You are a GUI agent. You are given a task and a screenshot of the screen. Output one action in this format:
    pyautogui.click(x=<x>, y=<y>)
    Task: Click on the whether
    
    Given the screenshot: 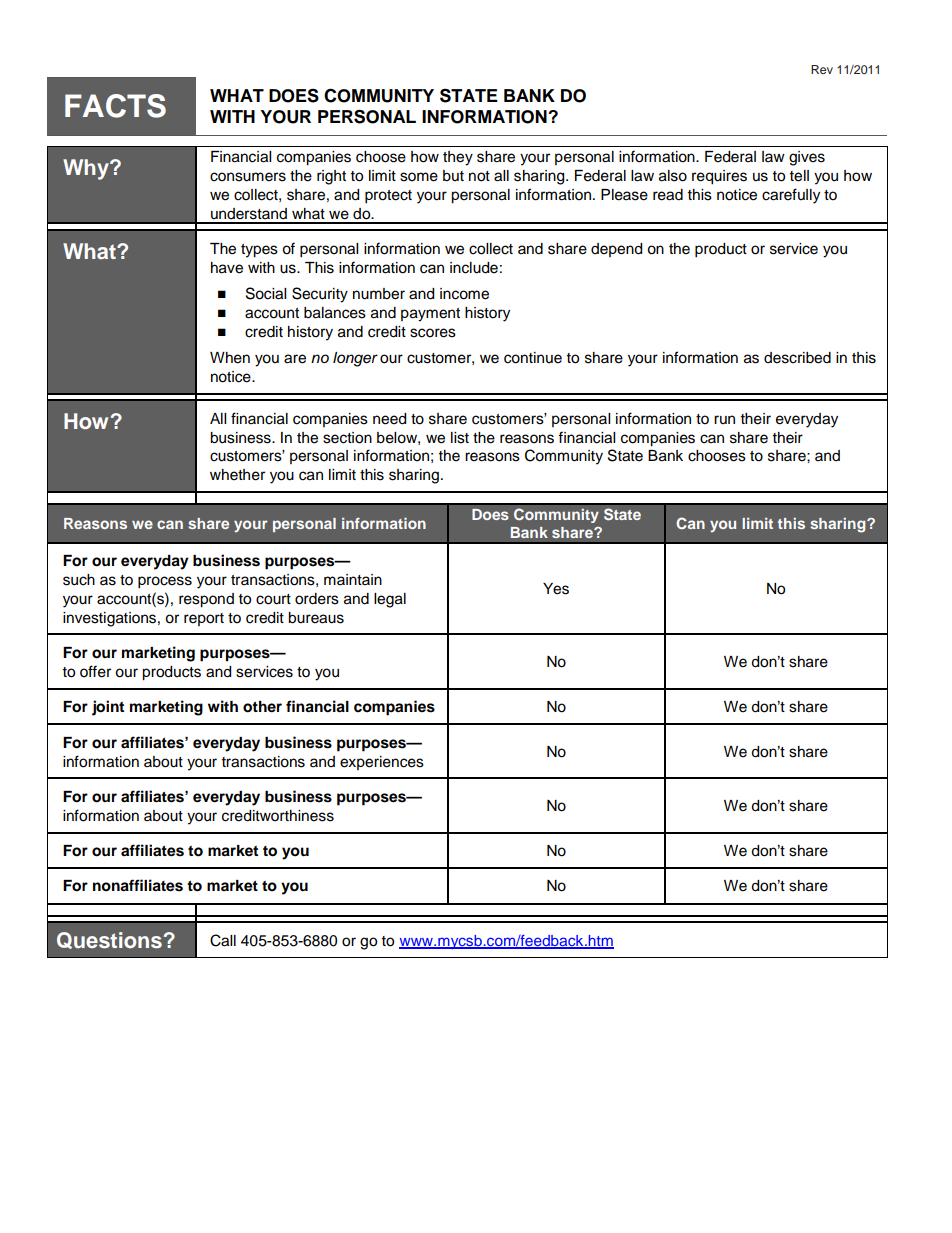 What is the action you would take?
    pyautogui.click(x=237, y=475)
